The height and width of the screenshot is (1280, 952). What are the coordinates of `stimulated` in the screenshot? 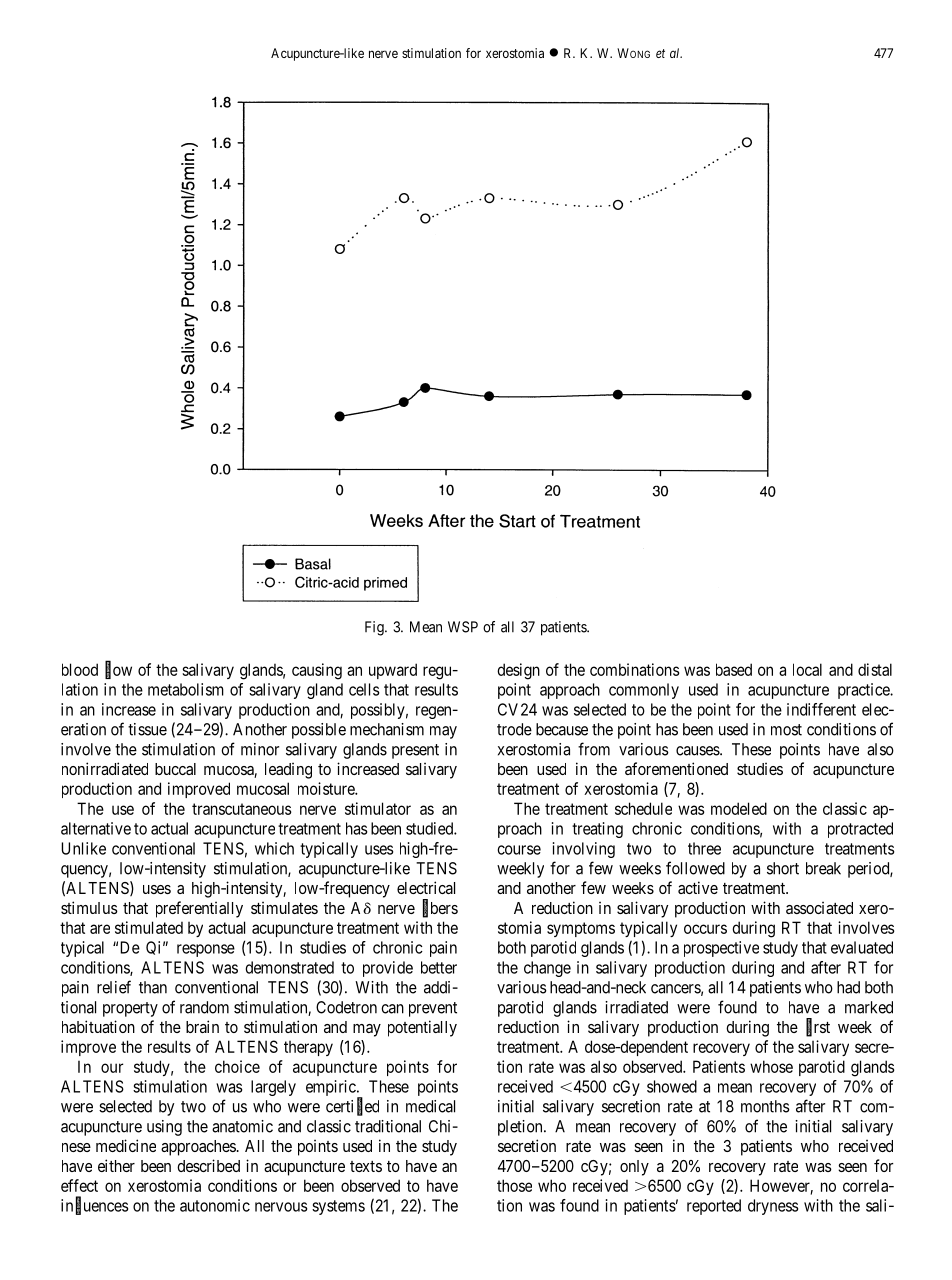 It's located at (149, 927).
